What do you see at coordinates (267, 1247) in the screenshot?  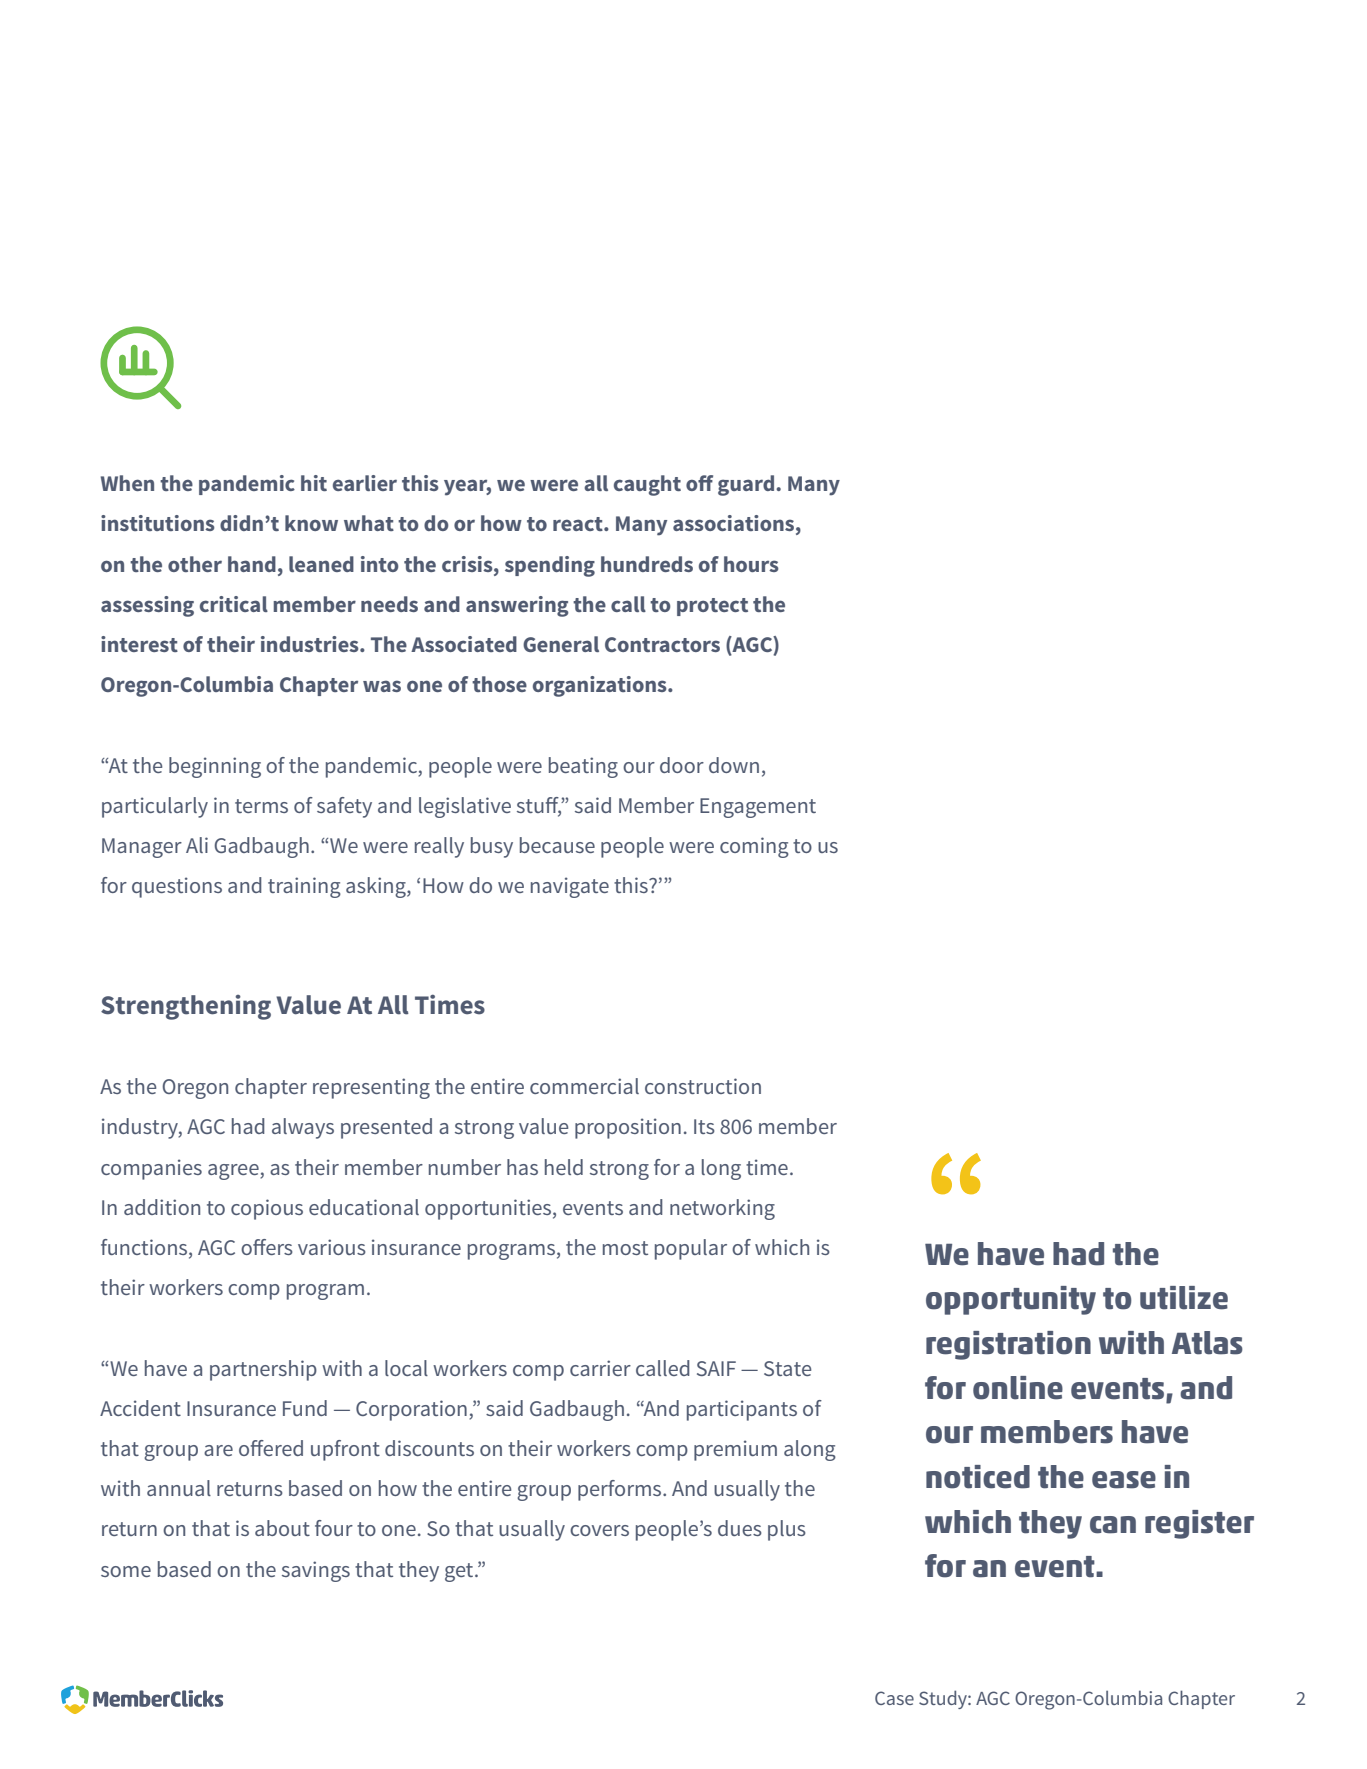 I see `offers` at bounding box center [267, 1247].
